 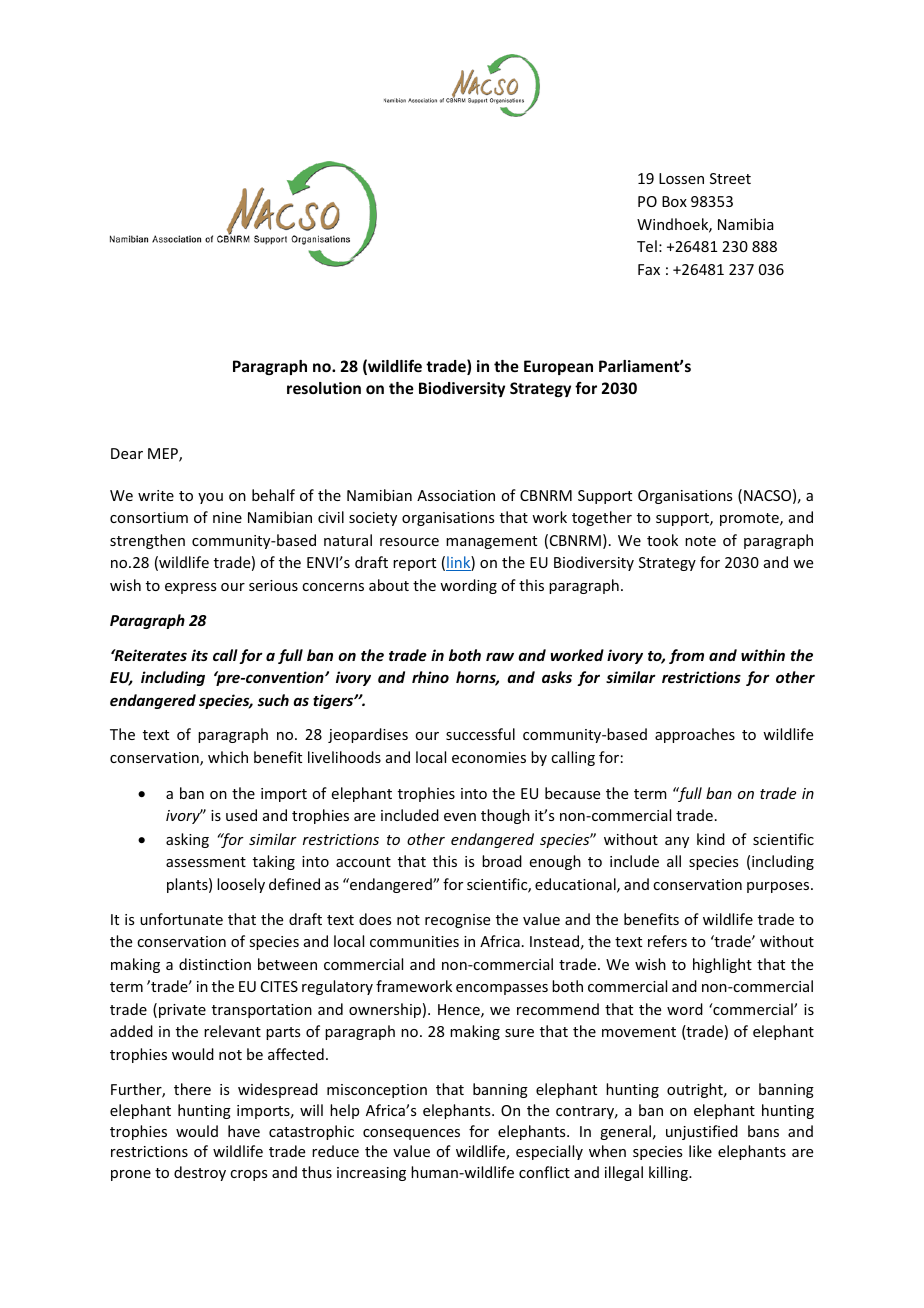 I want to click on Box, so click(x=674, y=201).
